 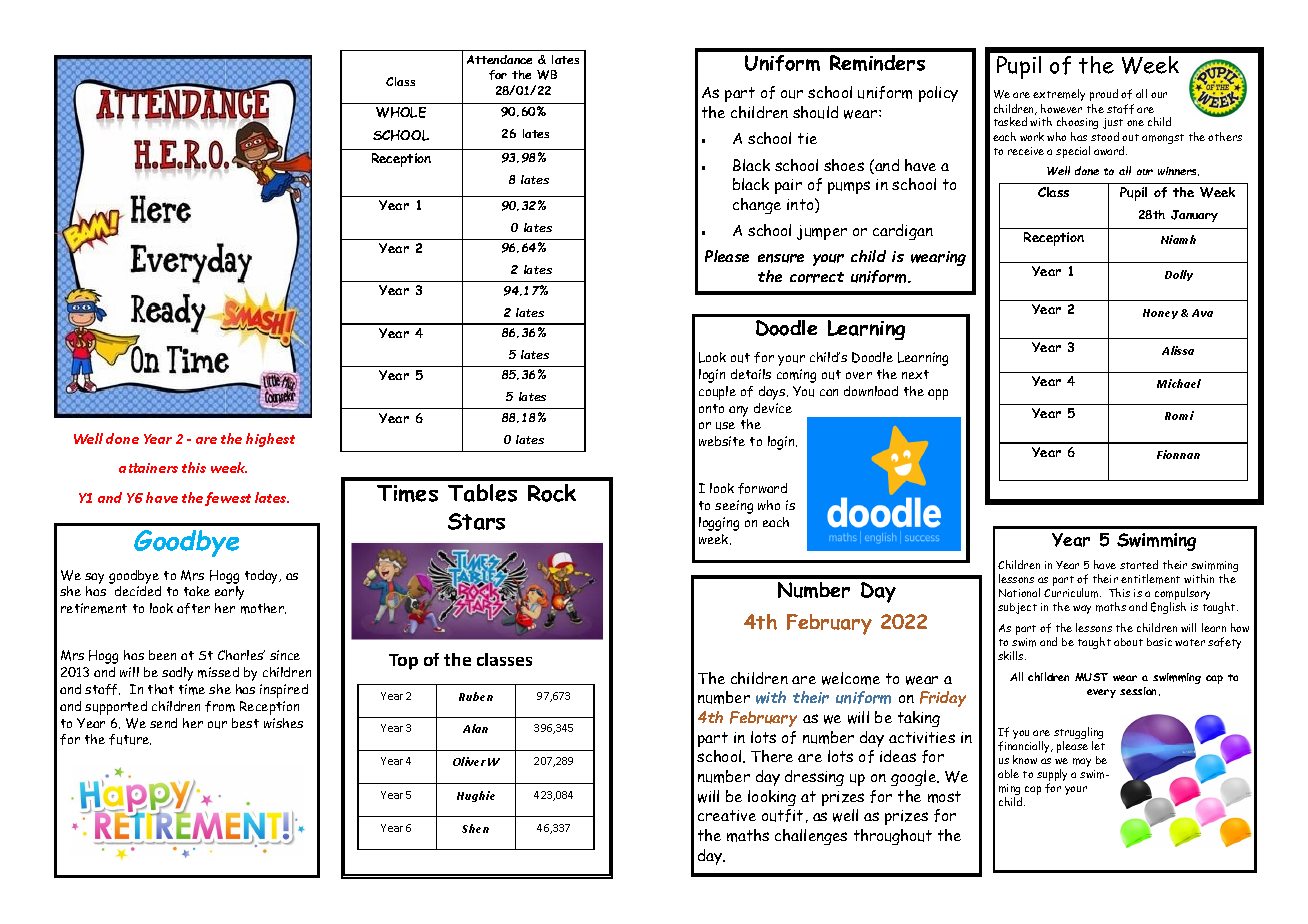 What do you see at coordinates (1139, 564) in the screenshot?
I see `started` at bounding box center [1139, 564].
